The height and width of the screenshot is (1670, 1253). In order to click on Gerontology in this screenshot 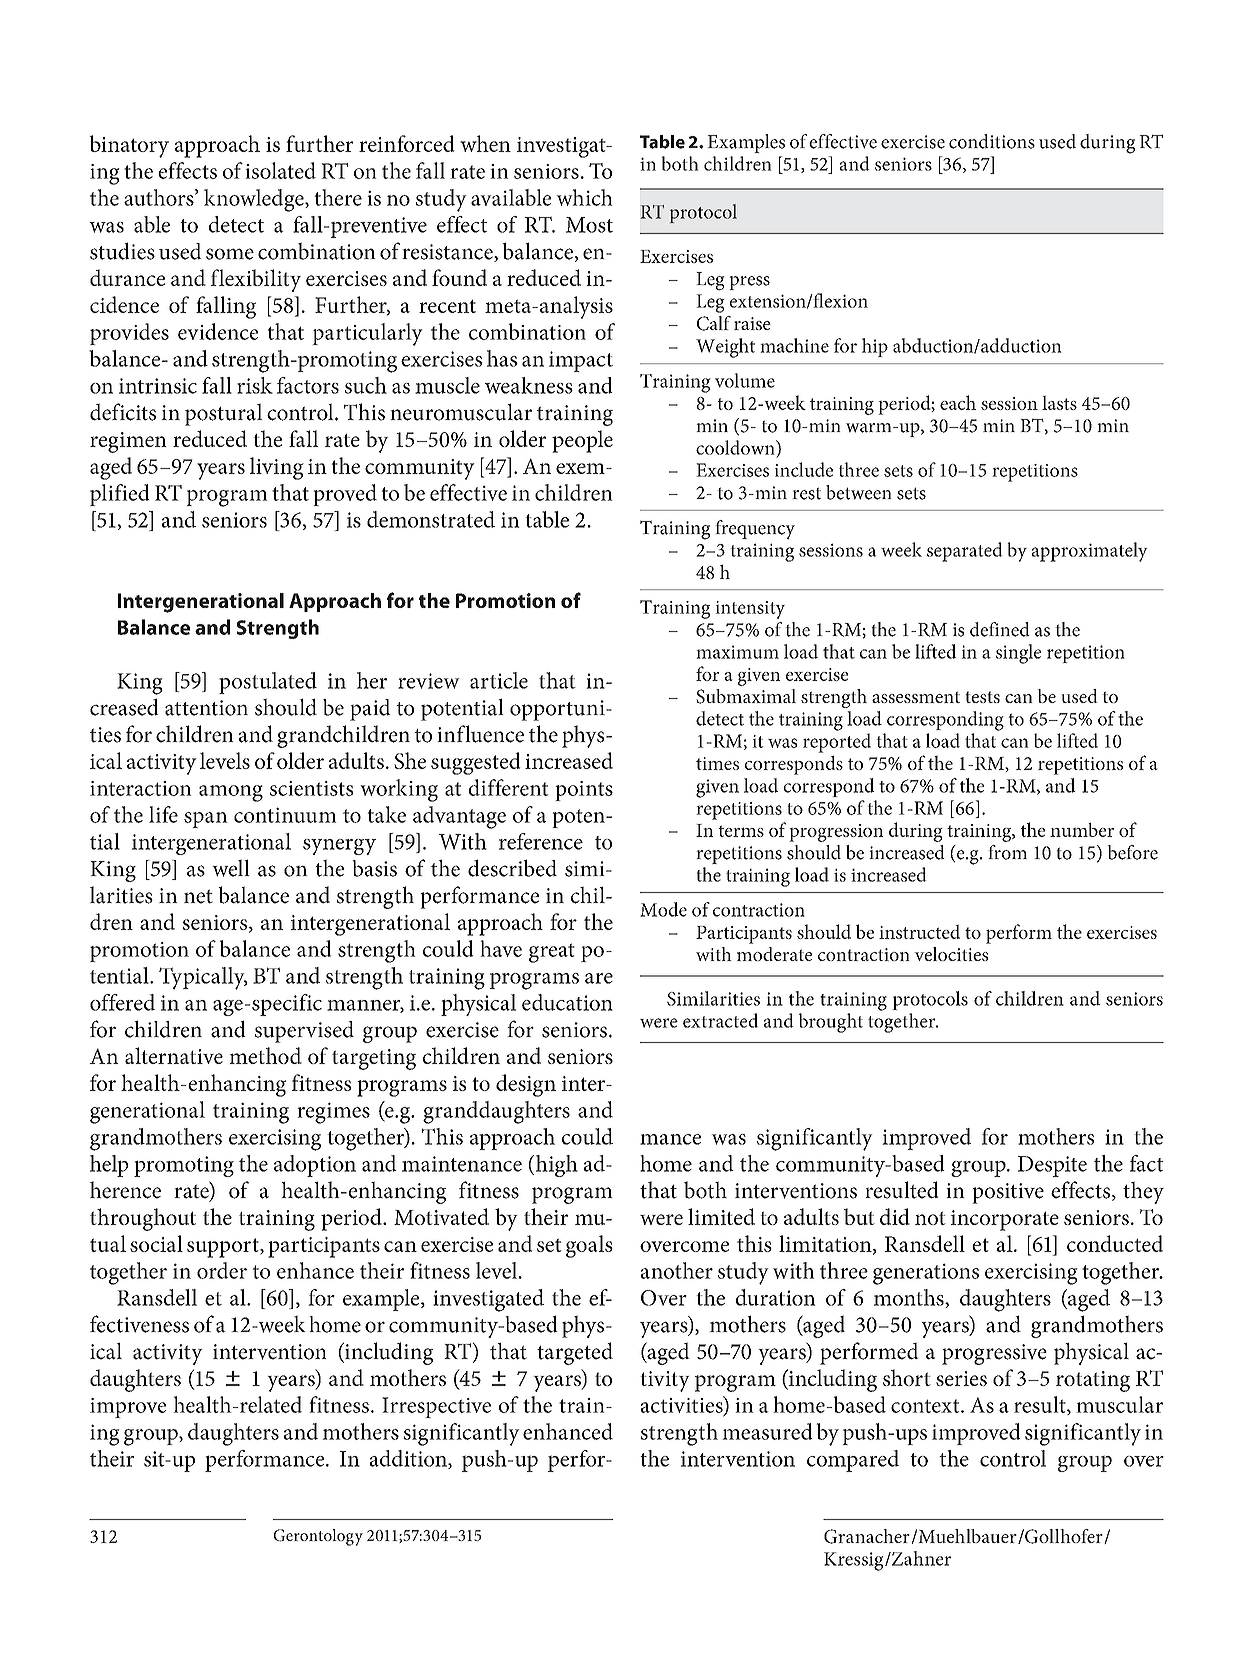, I will do `click(318, 1537)`.
